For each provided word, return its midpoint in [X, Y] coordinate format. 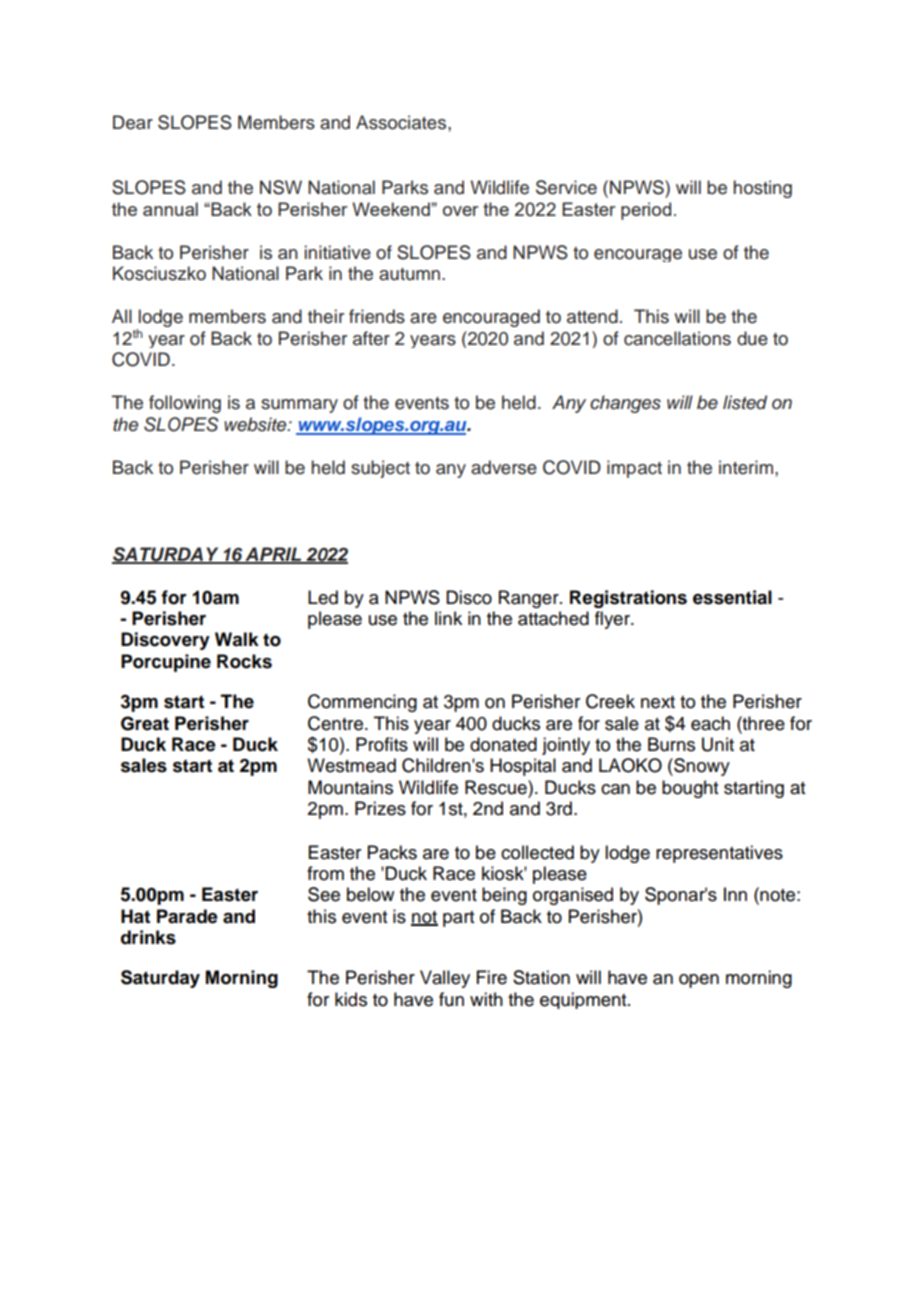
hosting [762, 189]
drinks [148, 937]
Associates [402, 122]
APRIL [274, 555]
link [448, 618]
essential [732, 597]
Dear [133, 122]
